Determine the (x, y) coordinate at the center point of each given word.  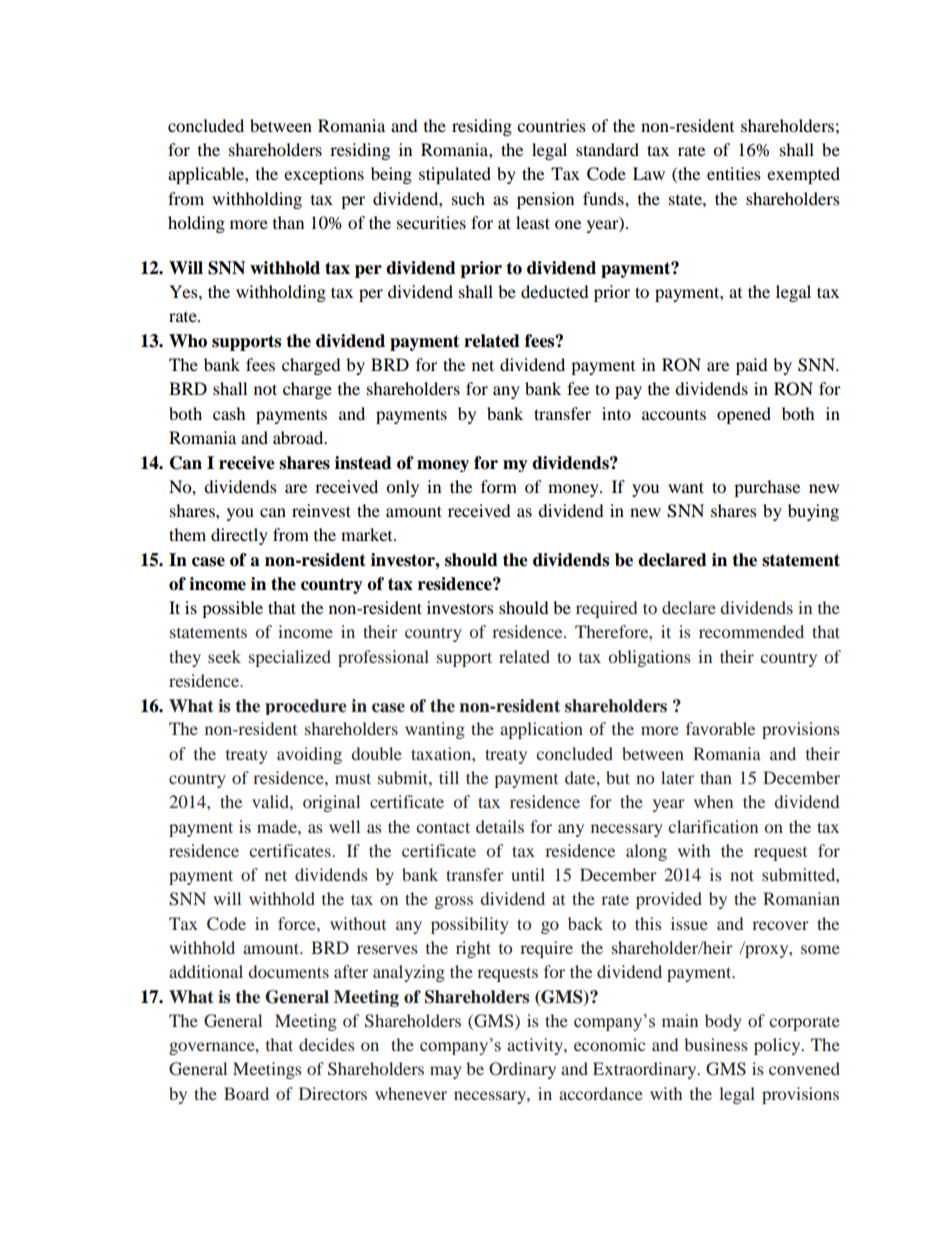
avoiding (309, 755)
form (499, 486)
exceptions (324, 175)
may (446, 1072)
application (541, 730)
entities (734, 173)
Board (246, 1093)
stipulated (455, 175)
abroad (299, 437)
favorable (720, 728)
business (716, 1044)
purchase (767, 488)
